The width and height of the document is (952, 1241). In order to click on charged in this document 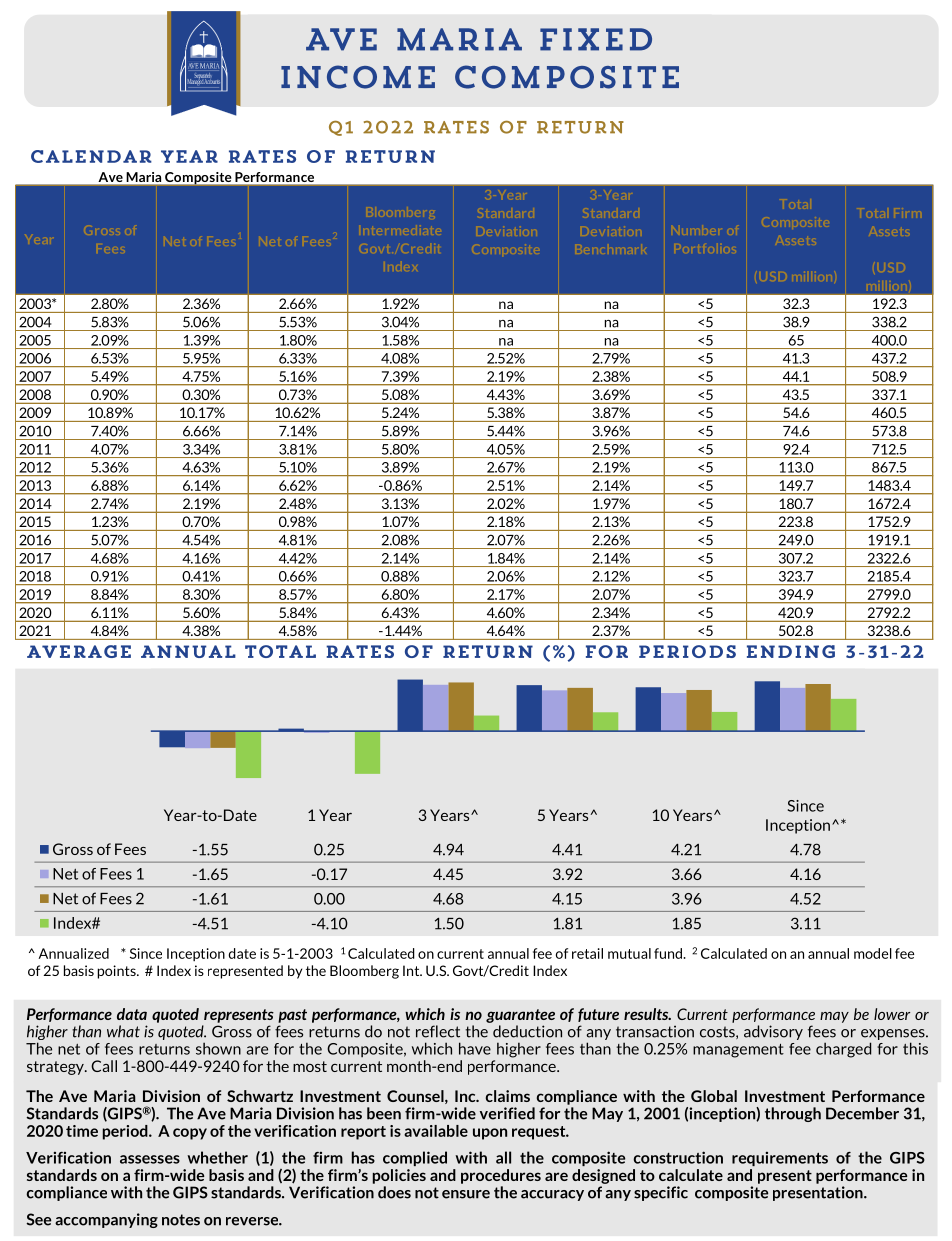, I will do `click(843, 1050)`.
